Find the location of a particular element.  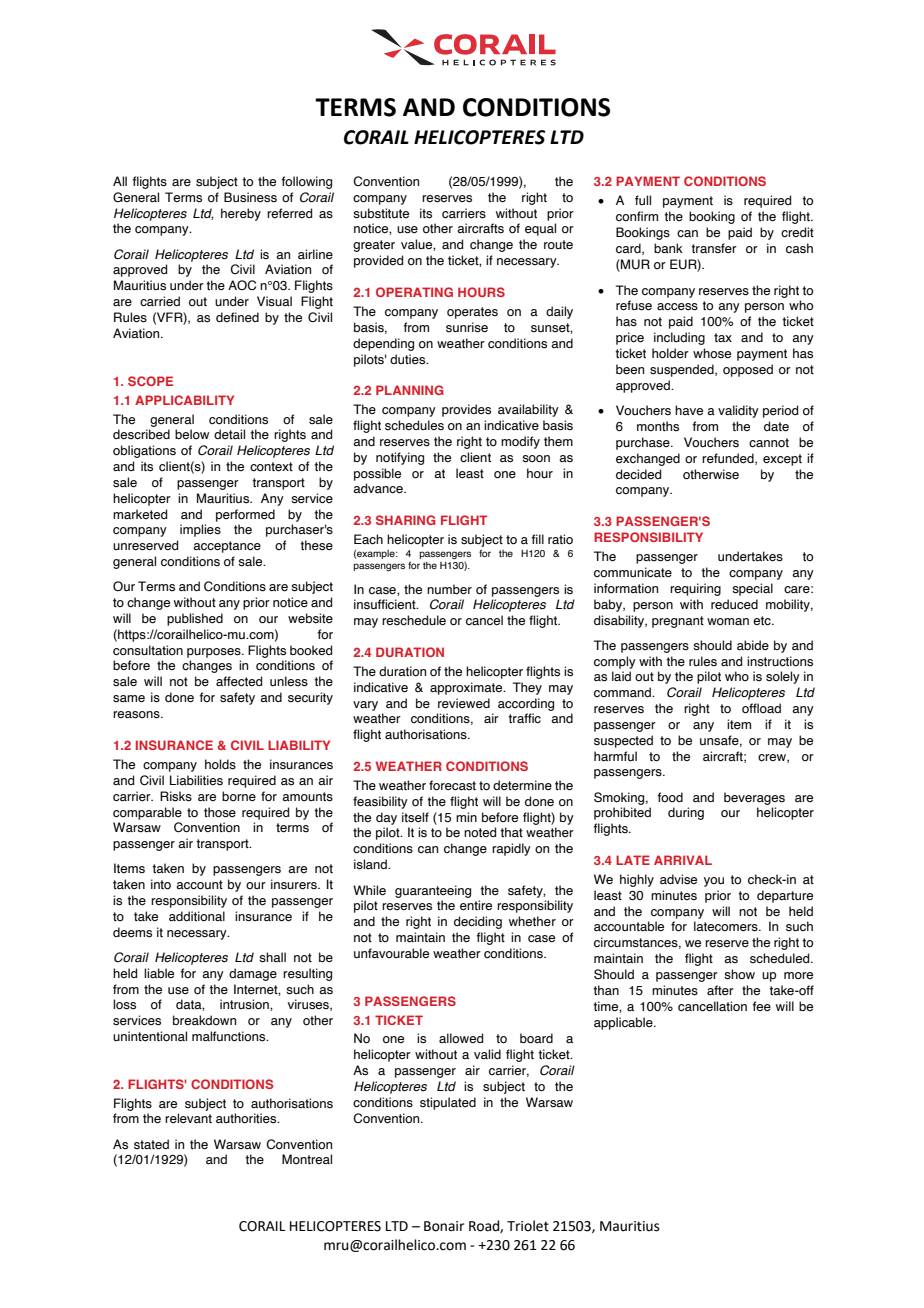

APPLICABILITY is located at coordinates (184, 400).
